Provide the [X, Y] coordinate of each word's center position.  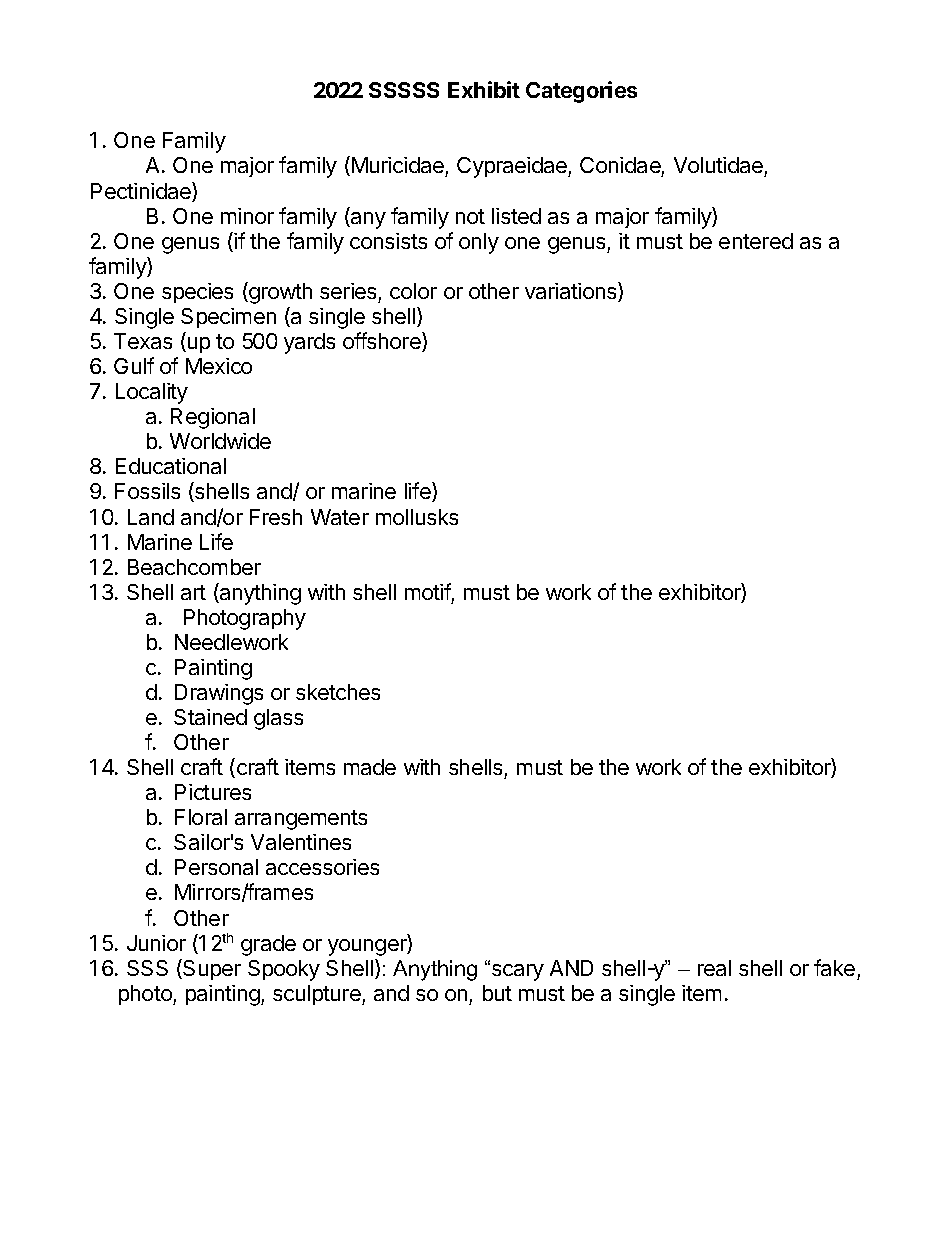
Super [212, 970]
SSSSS [404, 90]
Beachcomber [194, 567]
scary [518, 972]
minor [247, 216]
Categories [581, 92]
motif [428, 591]
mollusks [417, 517]
